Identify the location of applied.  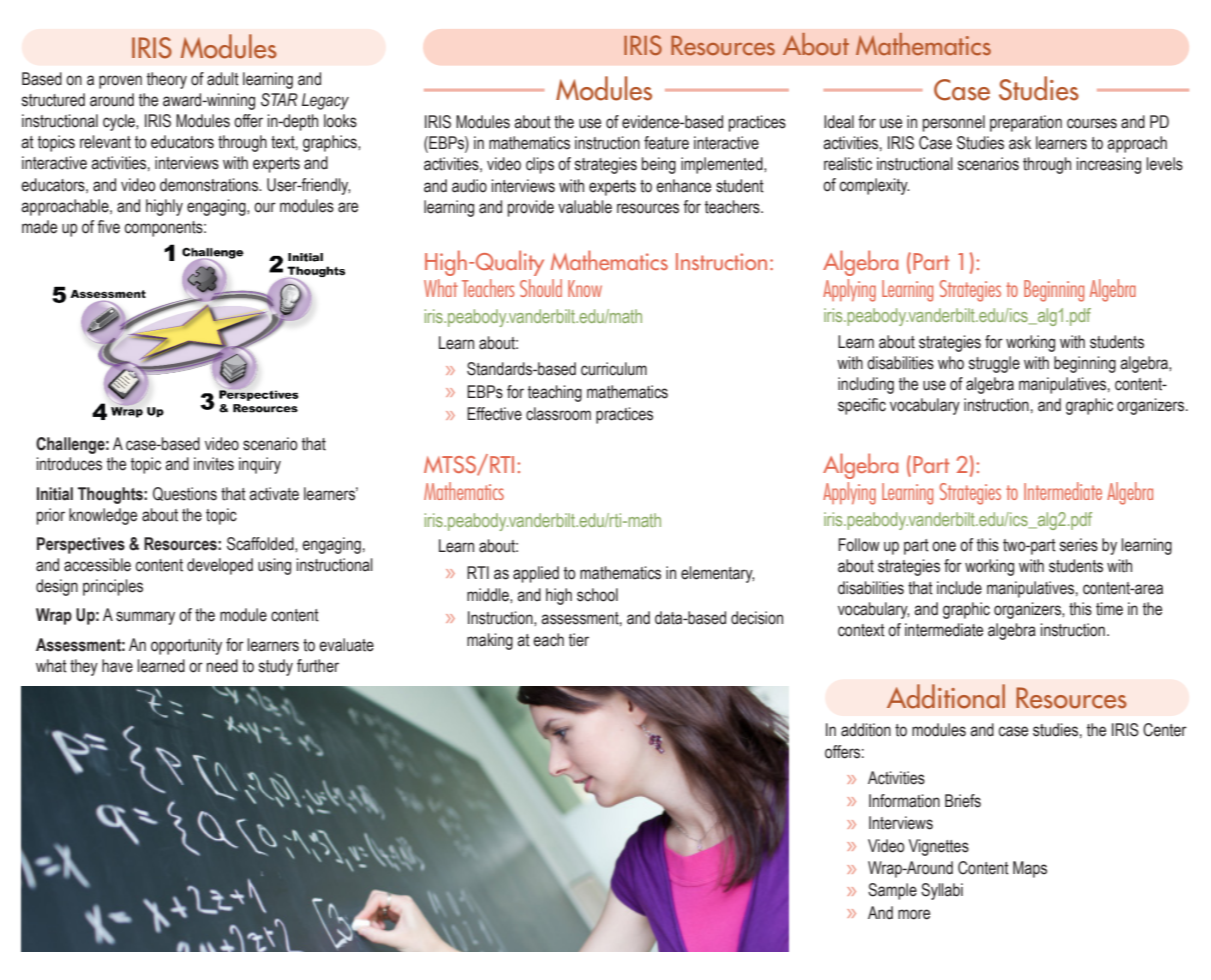
(536, 574).
